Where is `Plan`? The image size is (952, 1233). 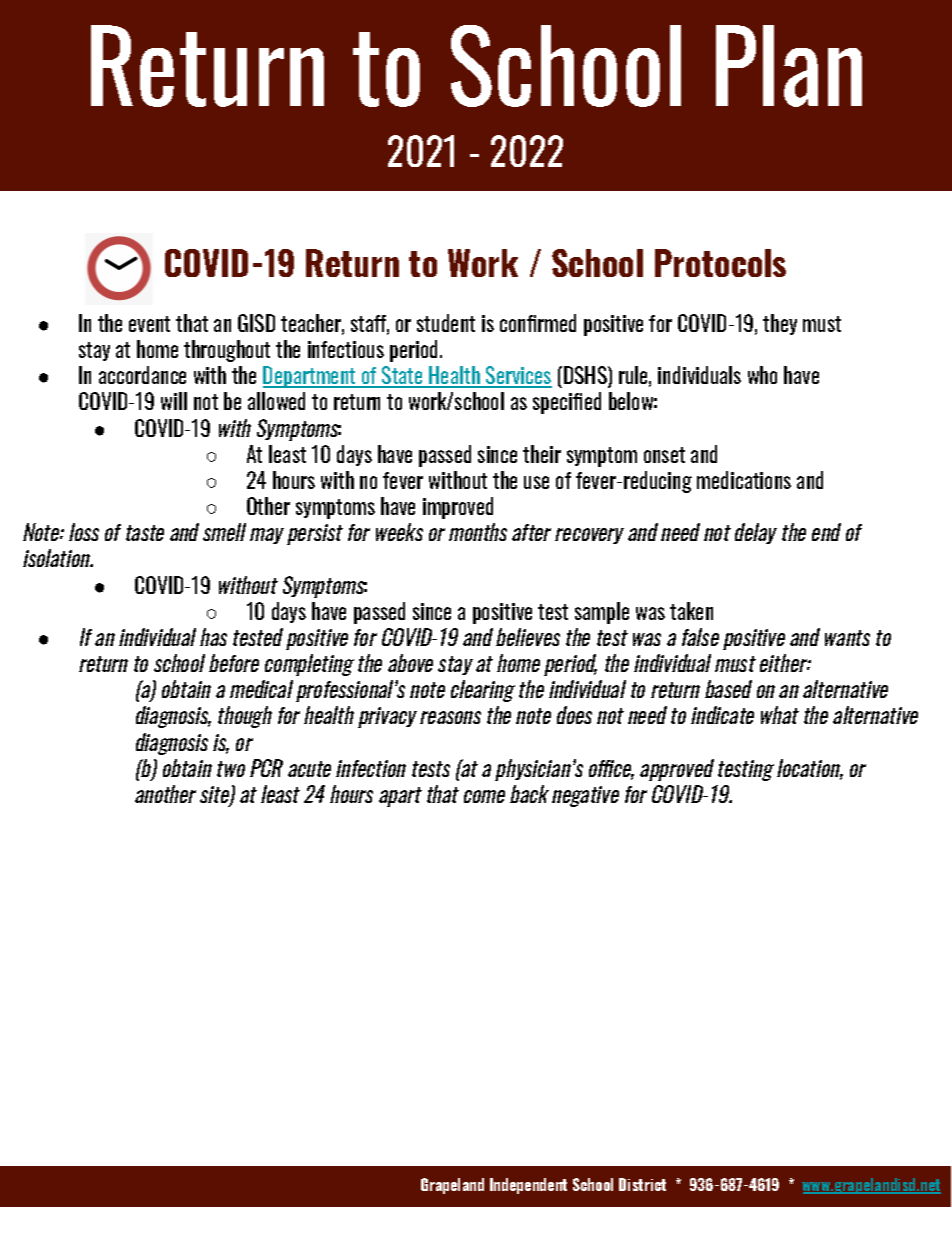 Plan is located at coordinates (789, 66).
